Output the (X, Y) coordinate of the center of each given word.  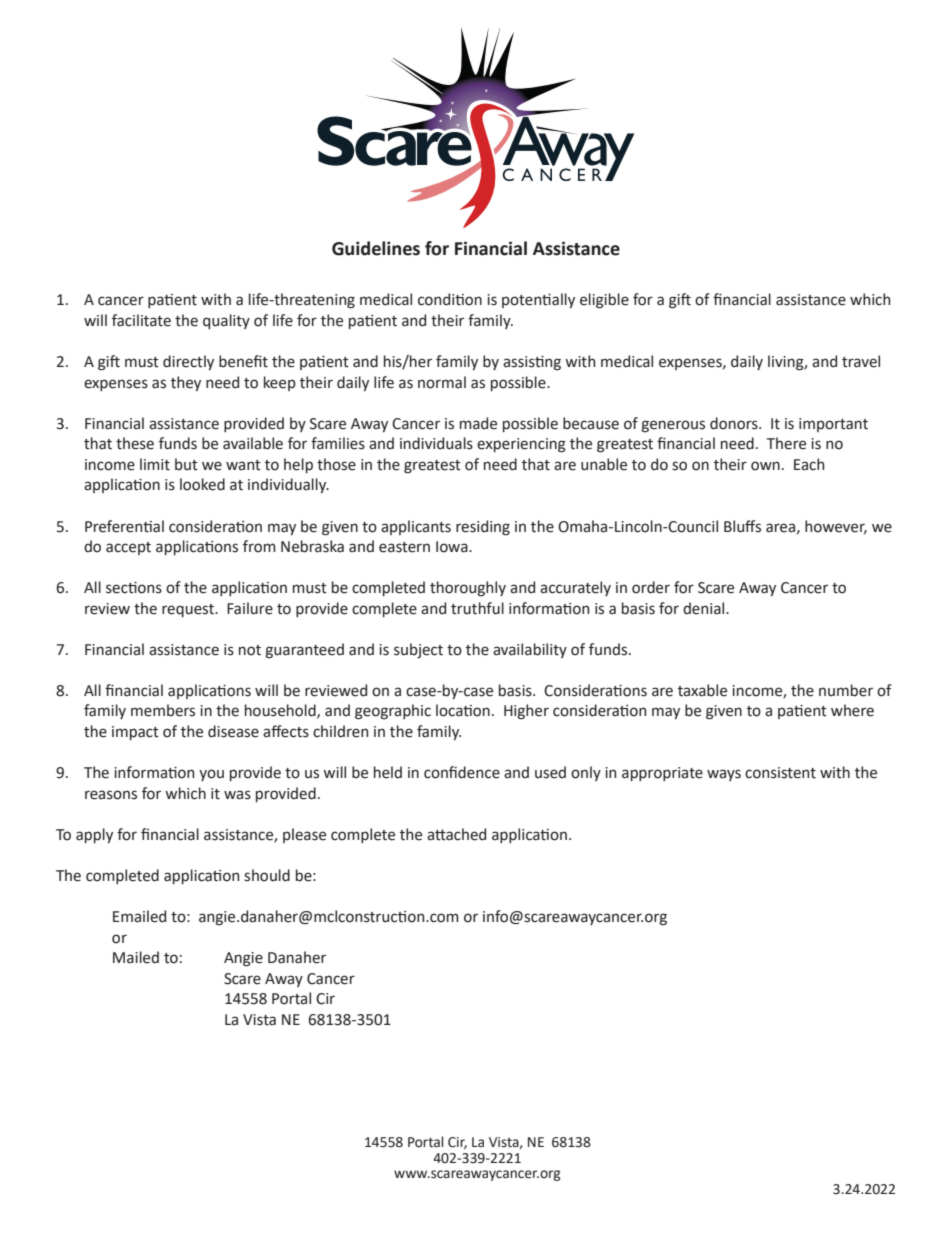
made (478, 423)
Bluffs (742, 526)
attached (456, 834)
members (163, 710)
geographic (393, 712)
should (267, 875)
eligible (604, 301)
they (186, 383)
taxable (702, 690)
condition (450, 299)
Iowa (453, 547)
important (833, 425)
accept (128, 548)
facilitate (141, 320)
